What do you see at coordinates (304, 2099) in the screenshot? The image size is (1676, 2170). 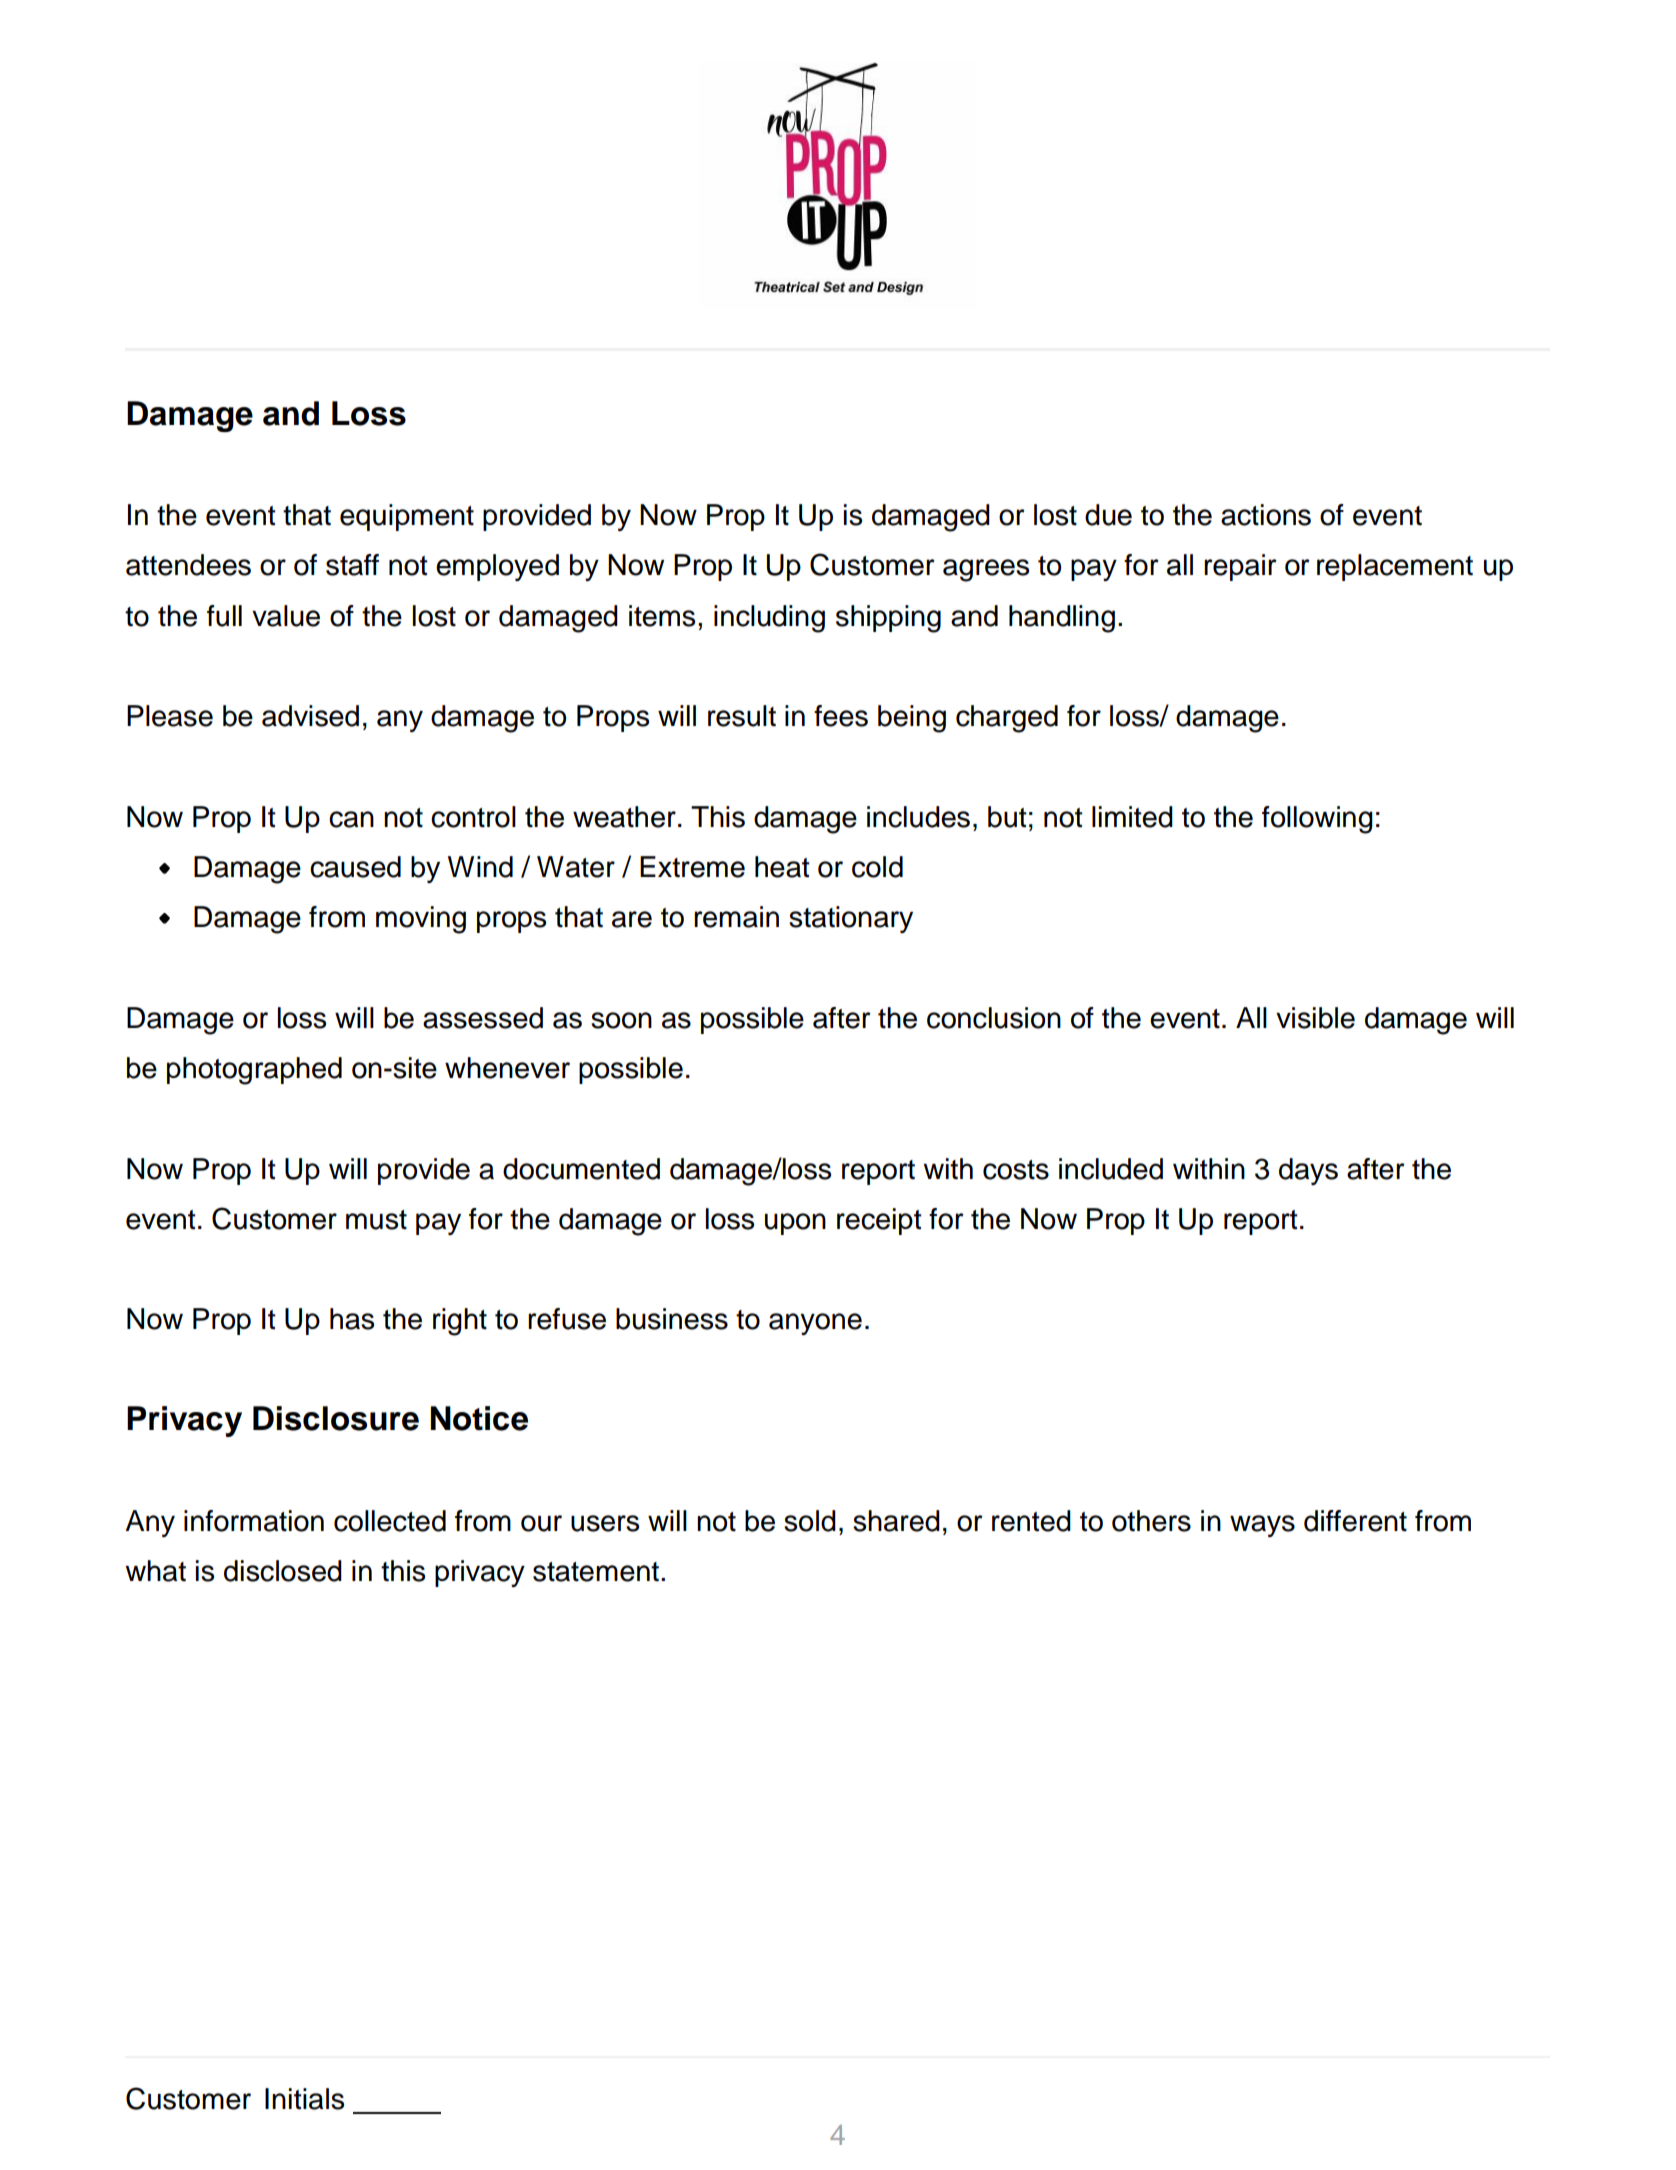 I see `Initials` at bounding box center [304, 2099].
